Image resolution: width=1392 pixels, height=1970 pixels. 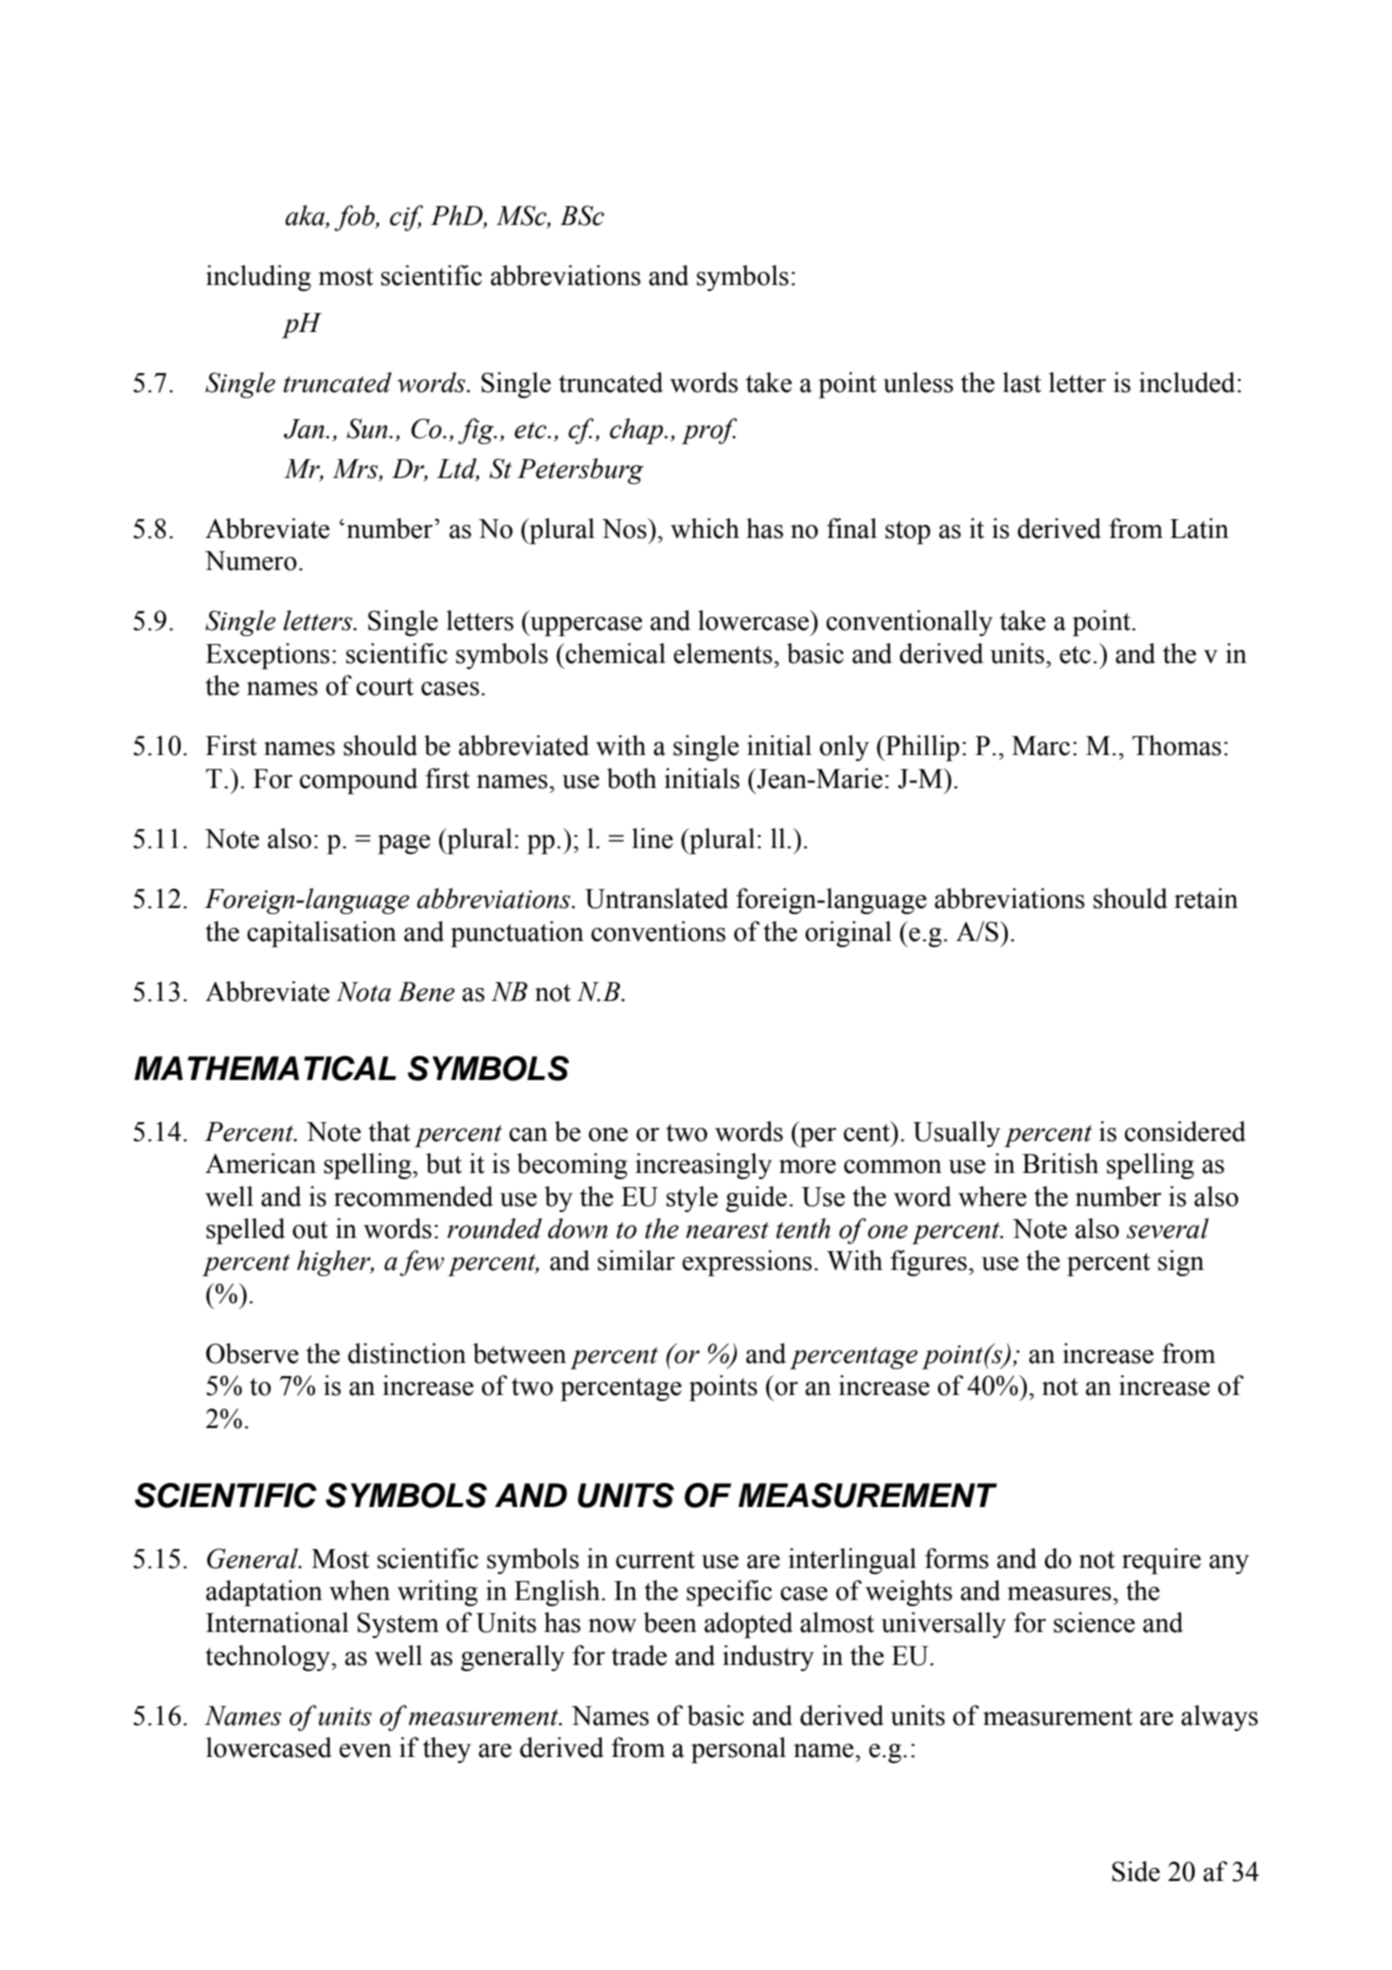 I want to click on retain, so click(x=1206, y=898).
